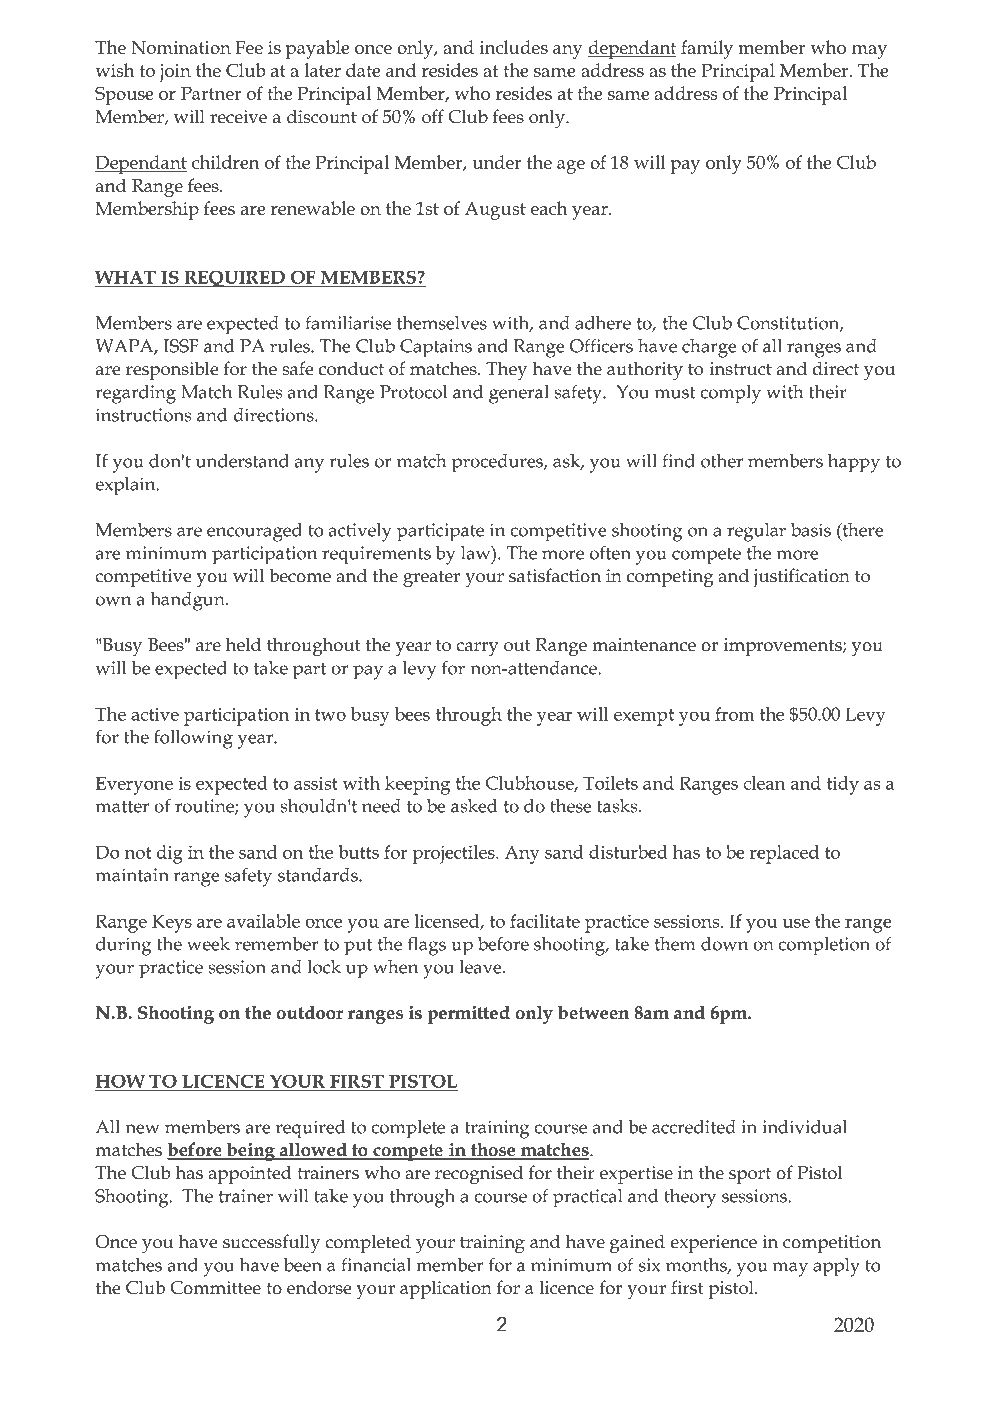 This document has width=1001, height=1417. Describe the element at coordinates (514, 47) in the document. I see `includes` at that location.
